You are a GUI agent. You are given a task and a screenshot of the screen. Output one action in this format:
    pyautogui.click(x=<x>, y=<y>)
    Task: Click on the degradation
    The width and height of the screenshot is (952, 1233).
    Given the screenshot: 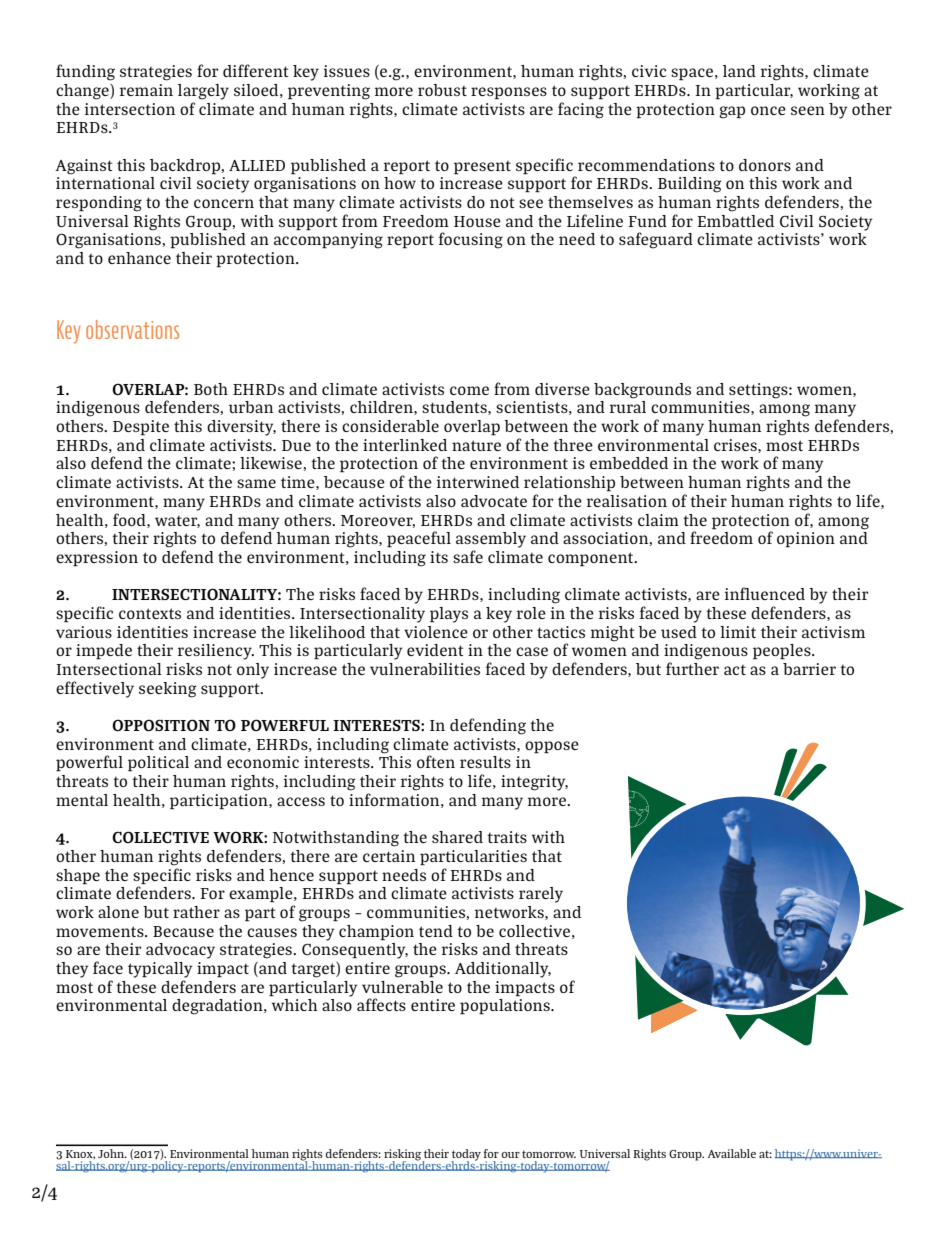 What is the action you would take?
    pyautogui.click(x=218, y=1007)
